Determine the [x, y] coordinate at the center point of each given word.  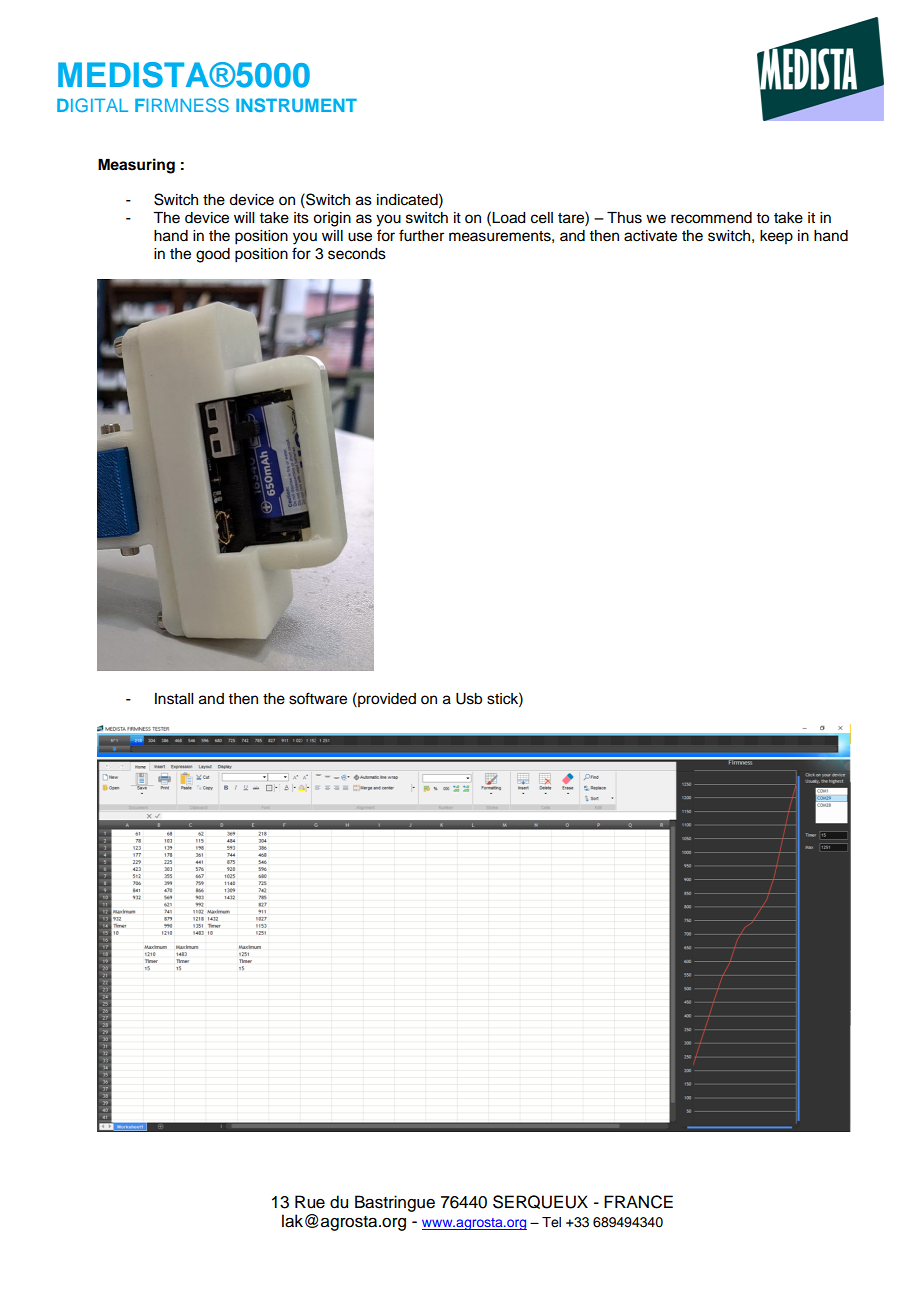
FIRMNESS [182, 105]
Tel [551, 1222]
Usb [469, 699]
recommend [711, 218]
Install [174, 699]
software [318, 698]
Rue [310, 1202]
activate [650, 236]
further [421, 235]
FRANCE [638, 1202]
